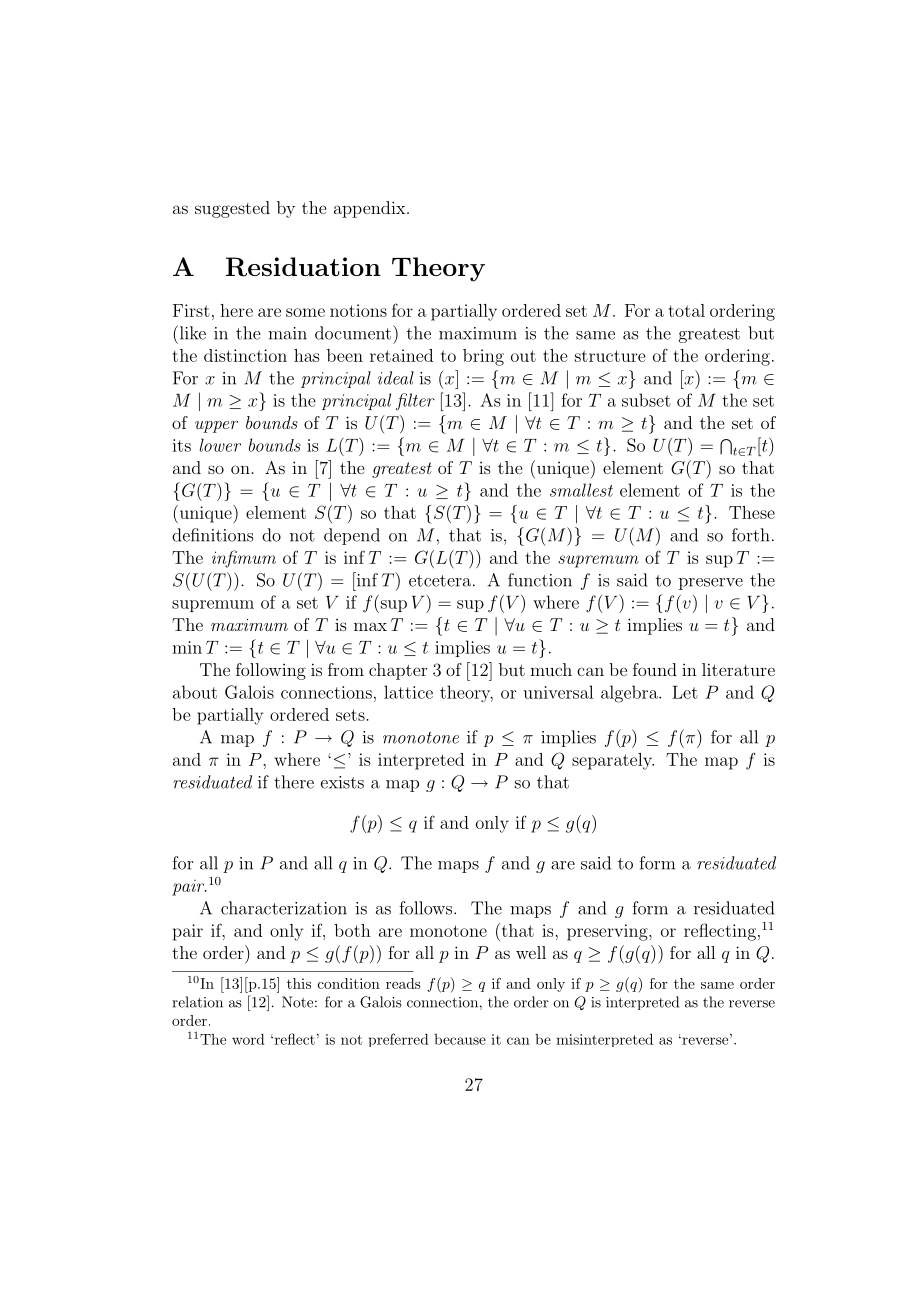 This image has height=1308, width=924. I want to click on separately, so click(613, 761).
